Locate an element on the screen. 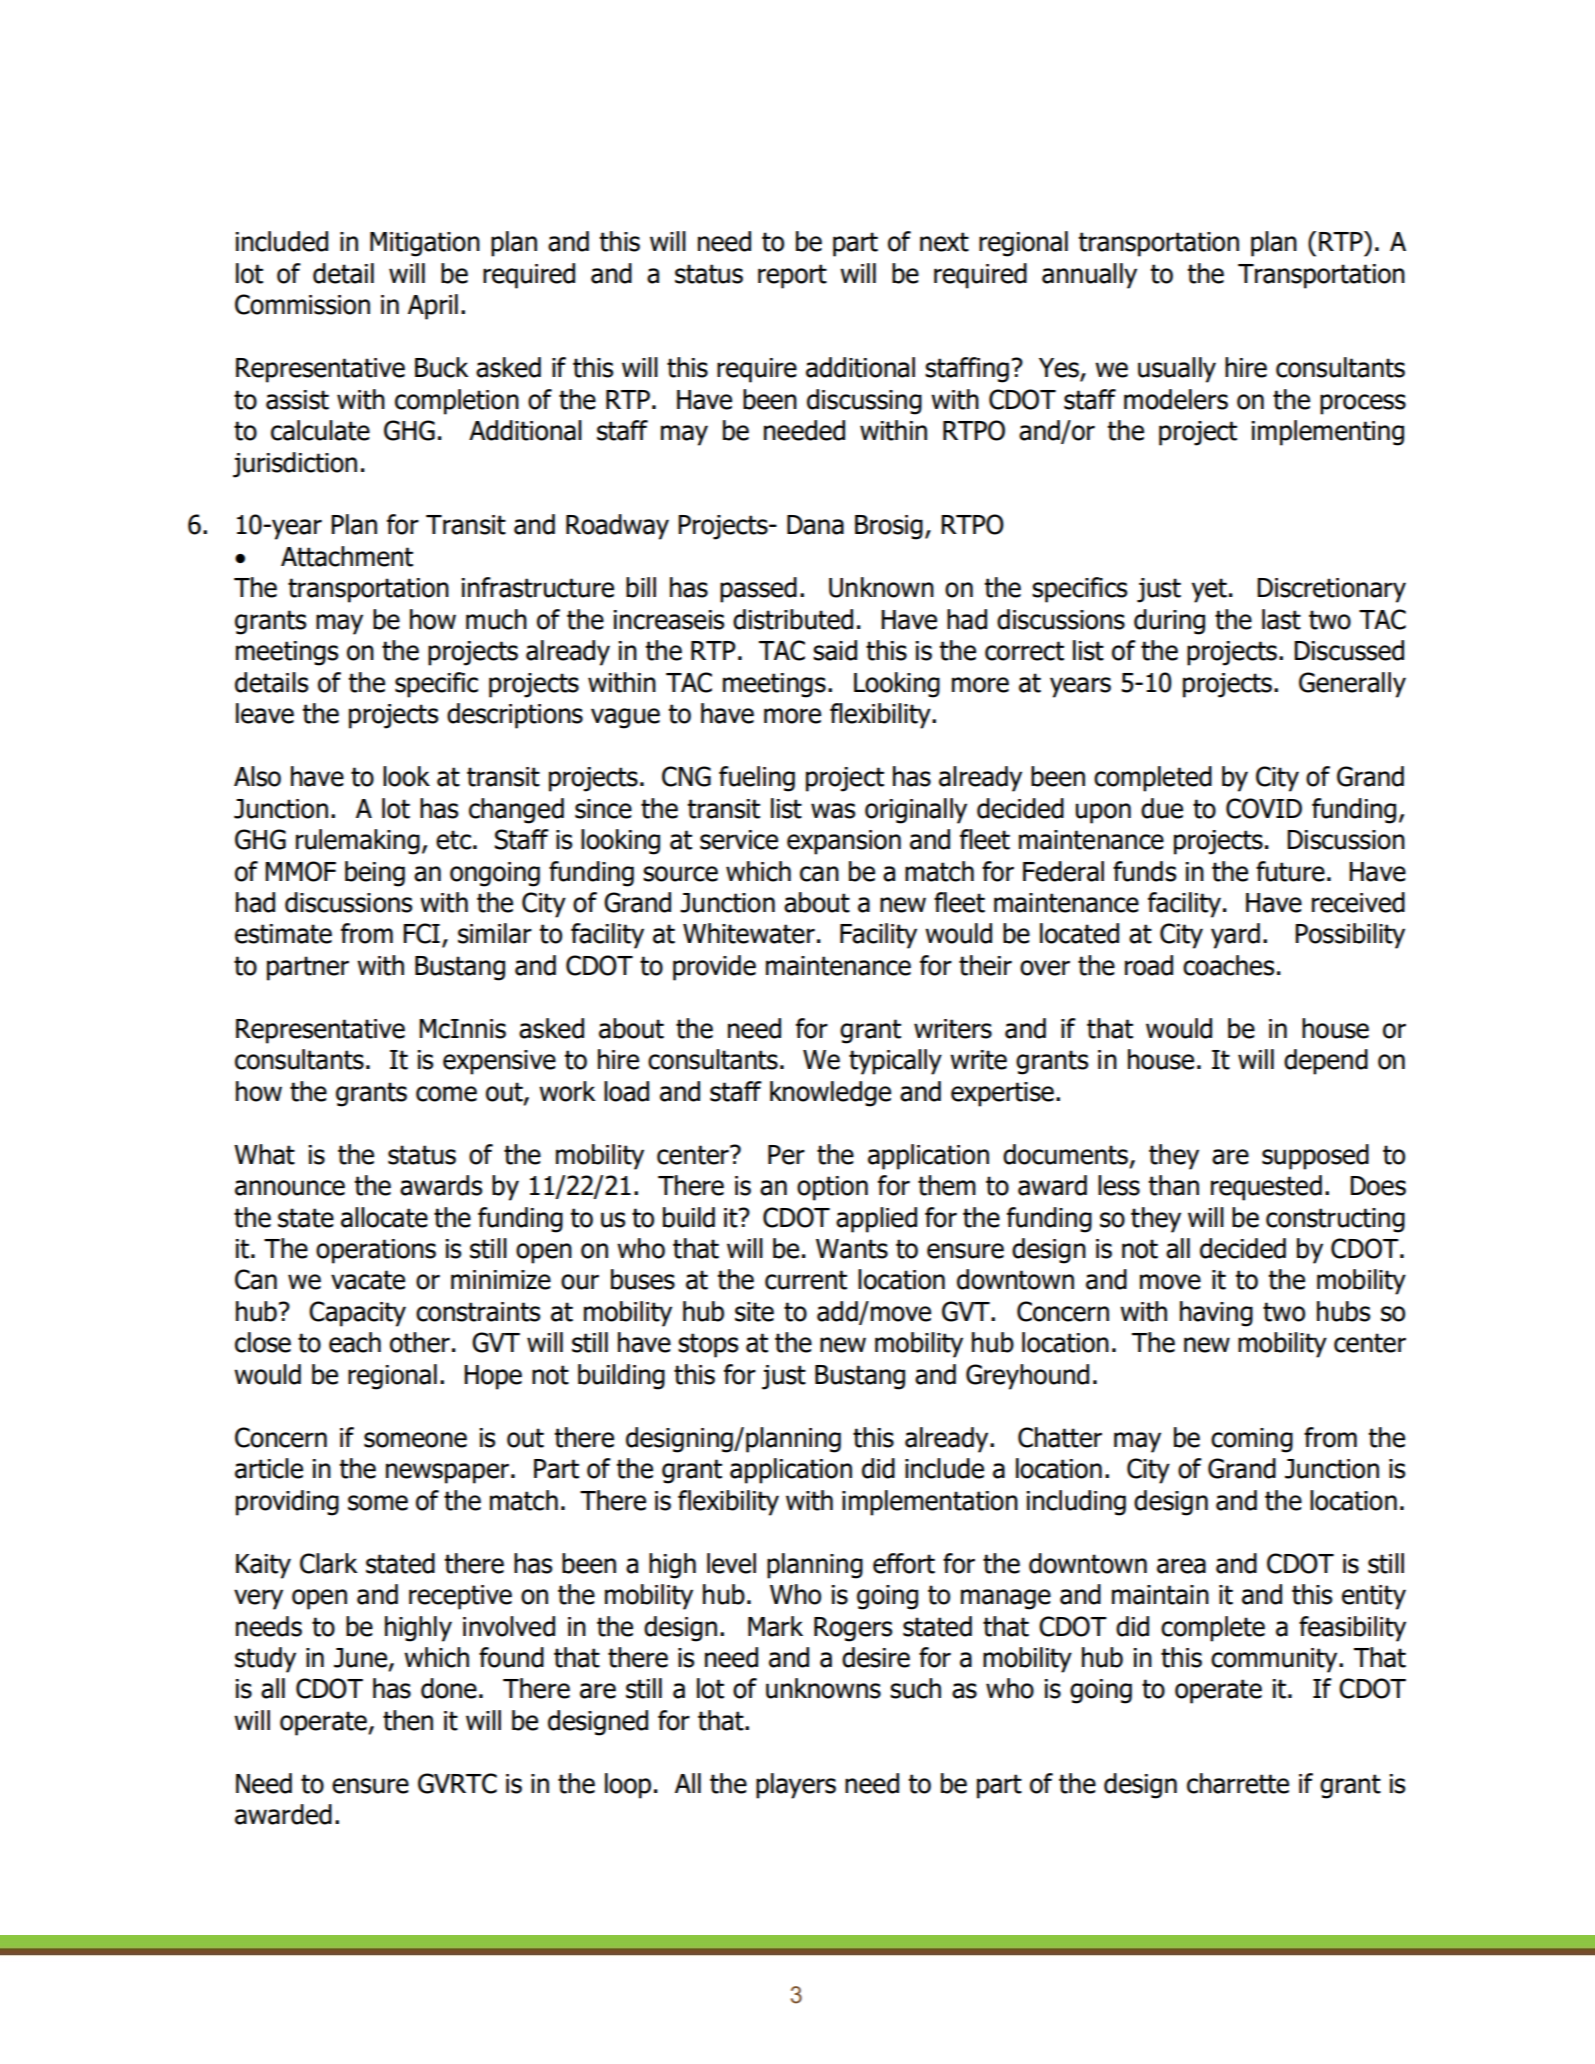 Image resolution: width=1595 pixels, height=2064 pixels. COVID is located at coordinates (1264, 808).
